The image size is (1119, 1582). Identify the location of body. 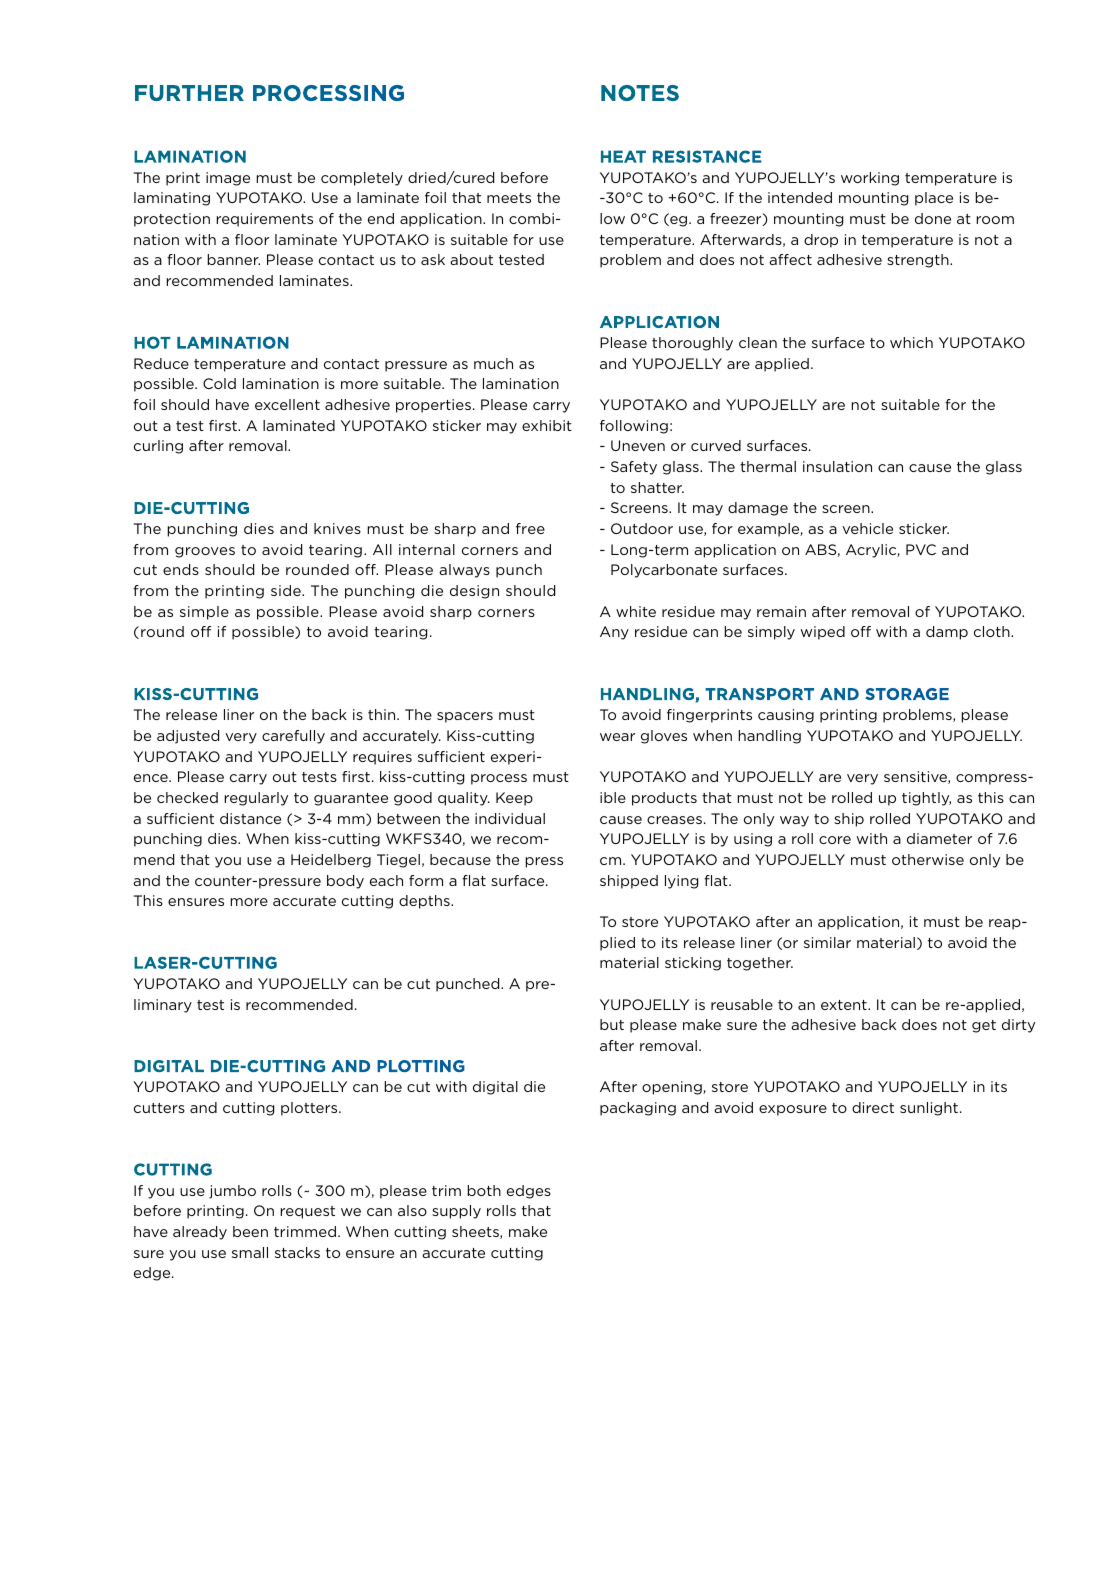
(345, 882).
